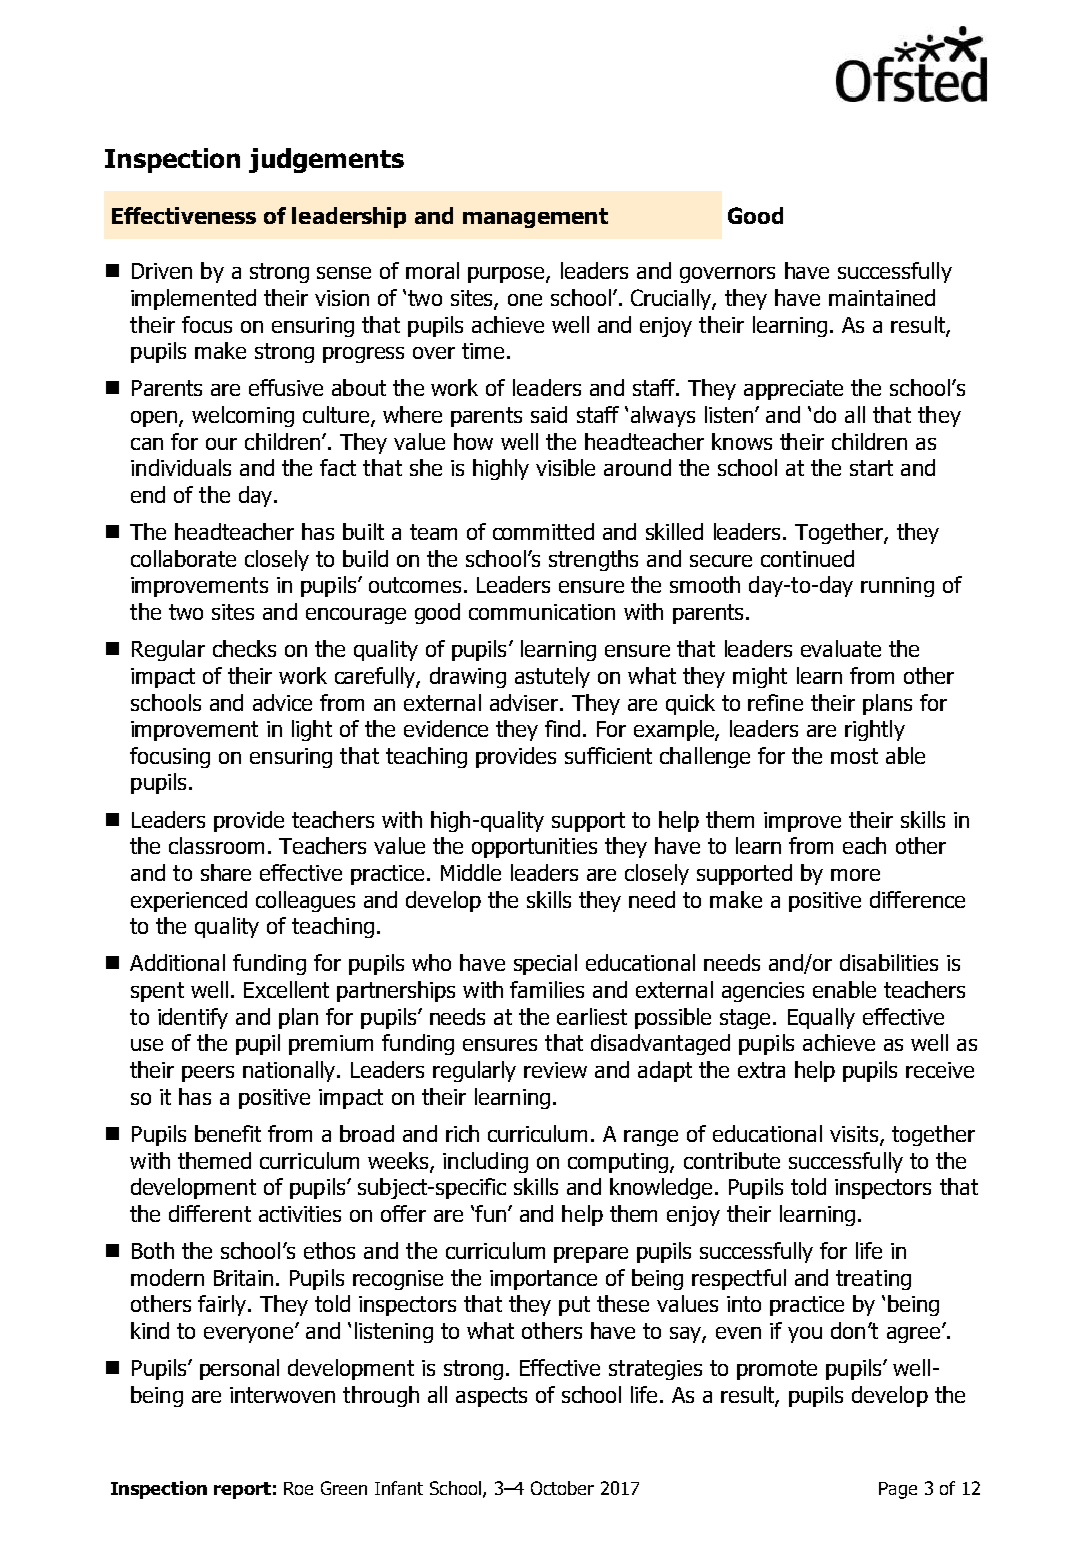  I want to click on classroom, so click(216, 845).
